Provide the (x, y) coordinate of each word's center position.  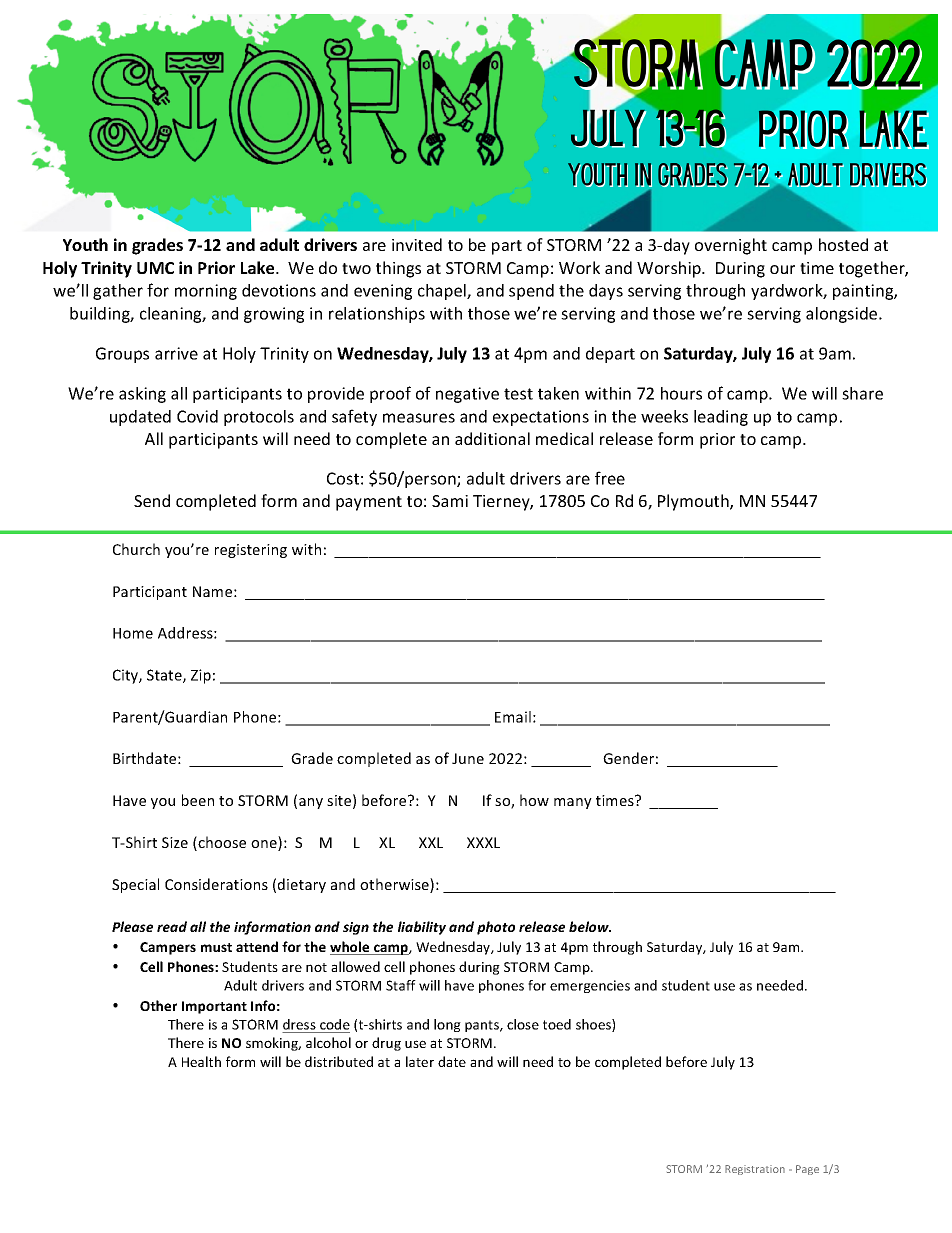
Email (513, 717)
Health (201, 1061)
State (165, 676)
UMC (155, 268)
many (573, 803)
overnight (731, 246)
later (420, 1061)
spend (531, 292)
